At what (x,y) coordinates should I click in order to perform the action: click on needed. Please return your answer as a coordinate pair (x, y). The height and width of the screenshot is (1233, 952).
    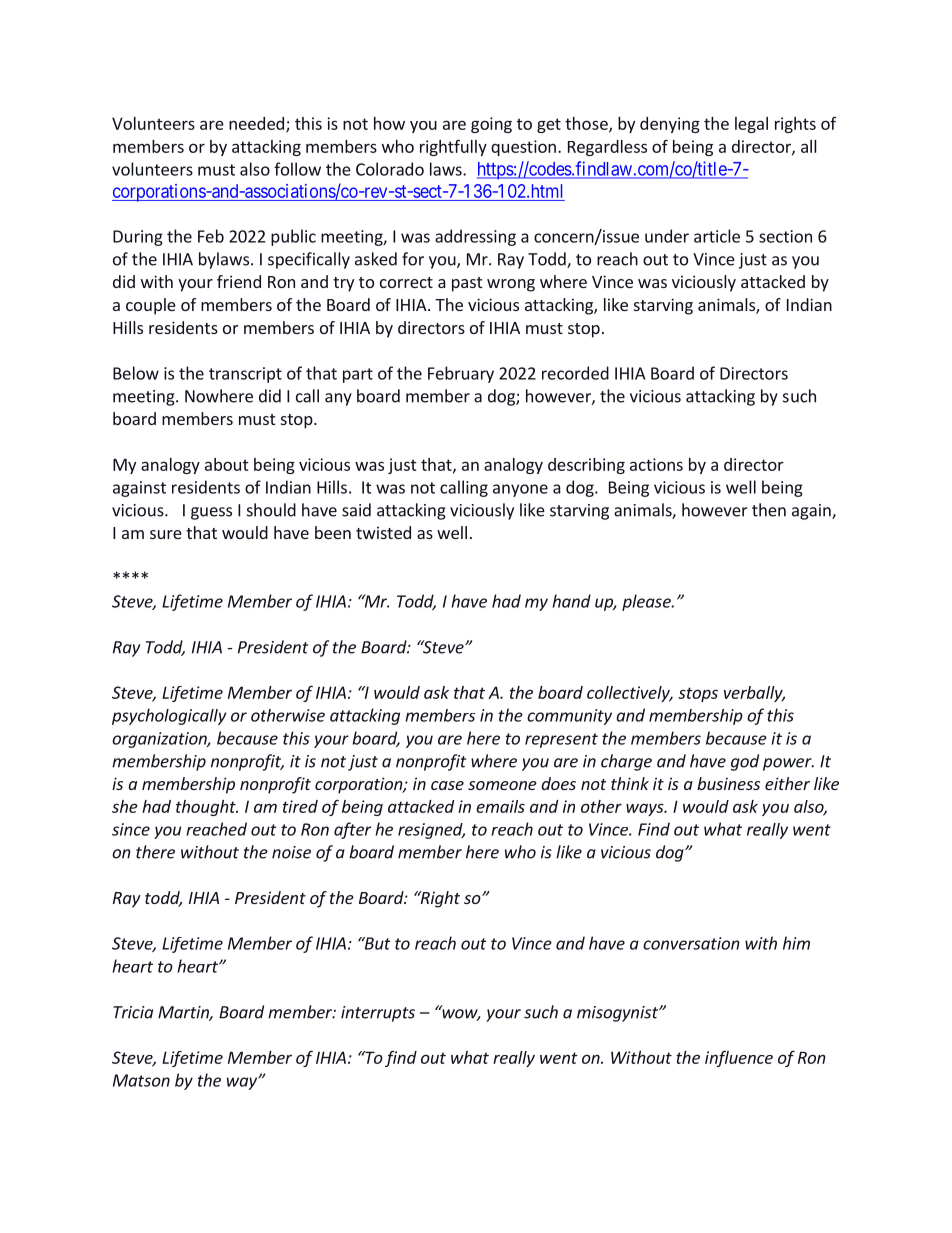
    Looking at the image, I should click on (258, 124).
